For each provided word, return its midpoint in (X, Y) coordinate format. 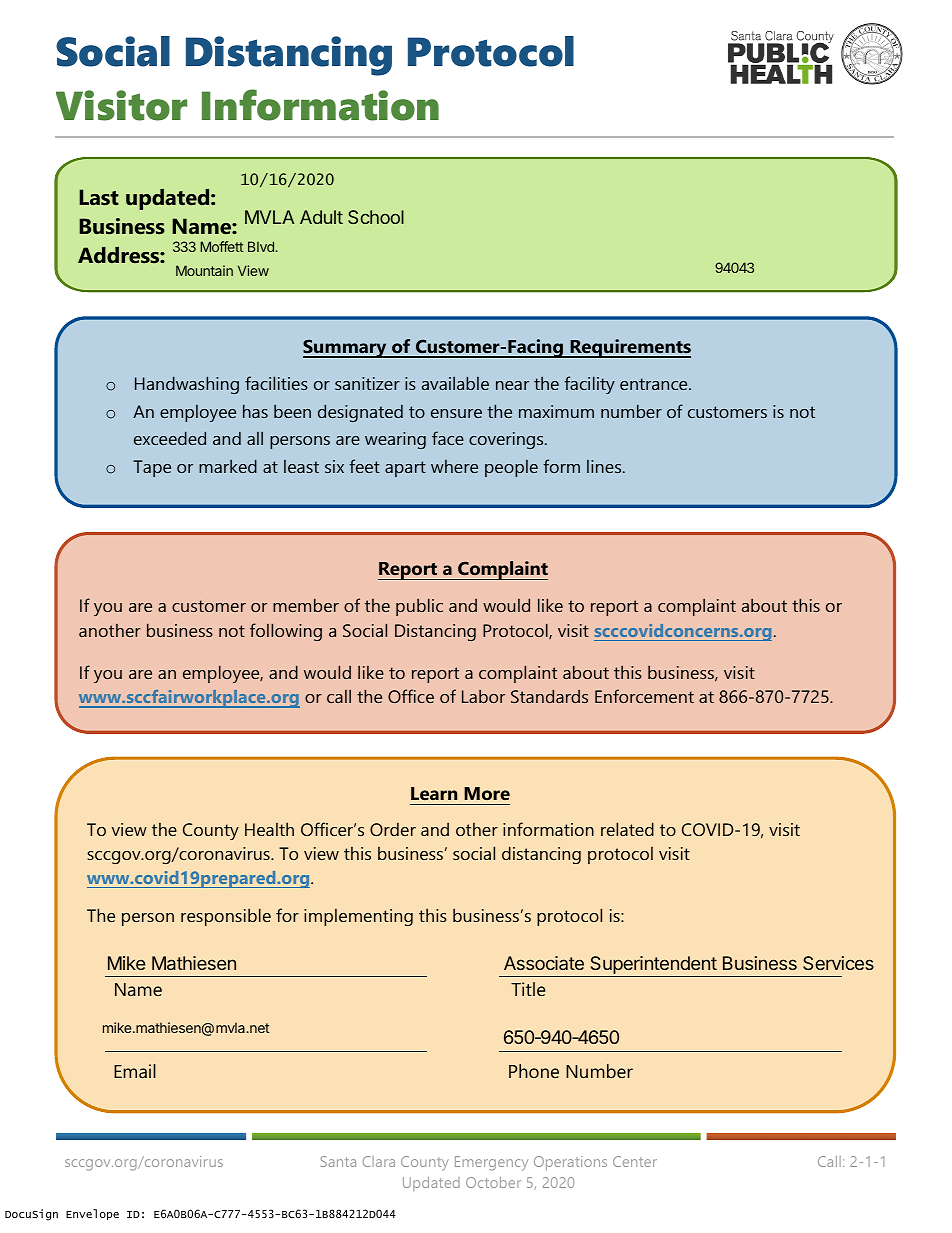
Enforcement (644, 696)
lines (605, 466)
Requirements (629, 348)
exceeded (170, 438)
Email (135, 1071)
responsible (226, 917)
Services (838, 963)
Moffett (221, 246)
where (454, 466)
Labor (483, 696)
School (376, 217)
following (286, 632)
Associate (544, 963)
